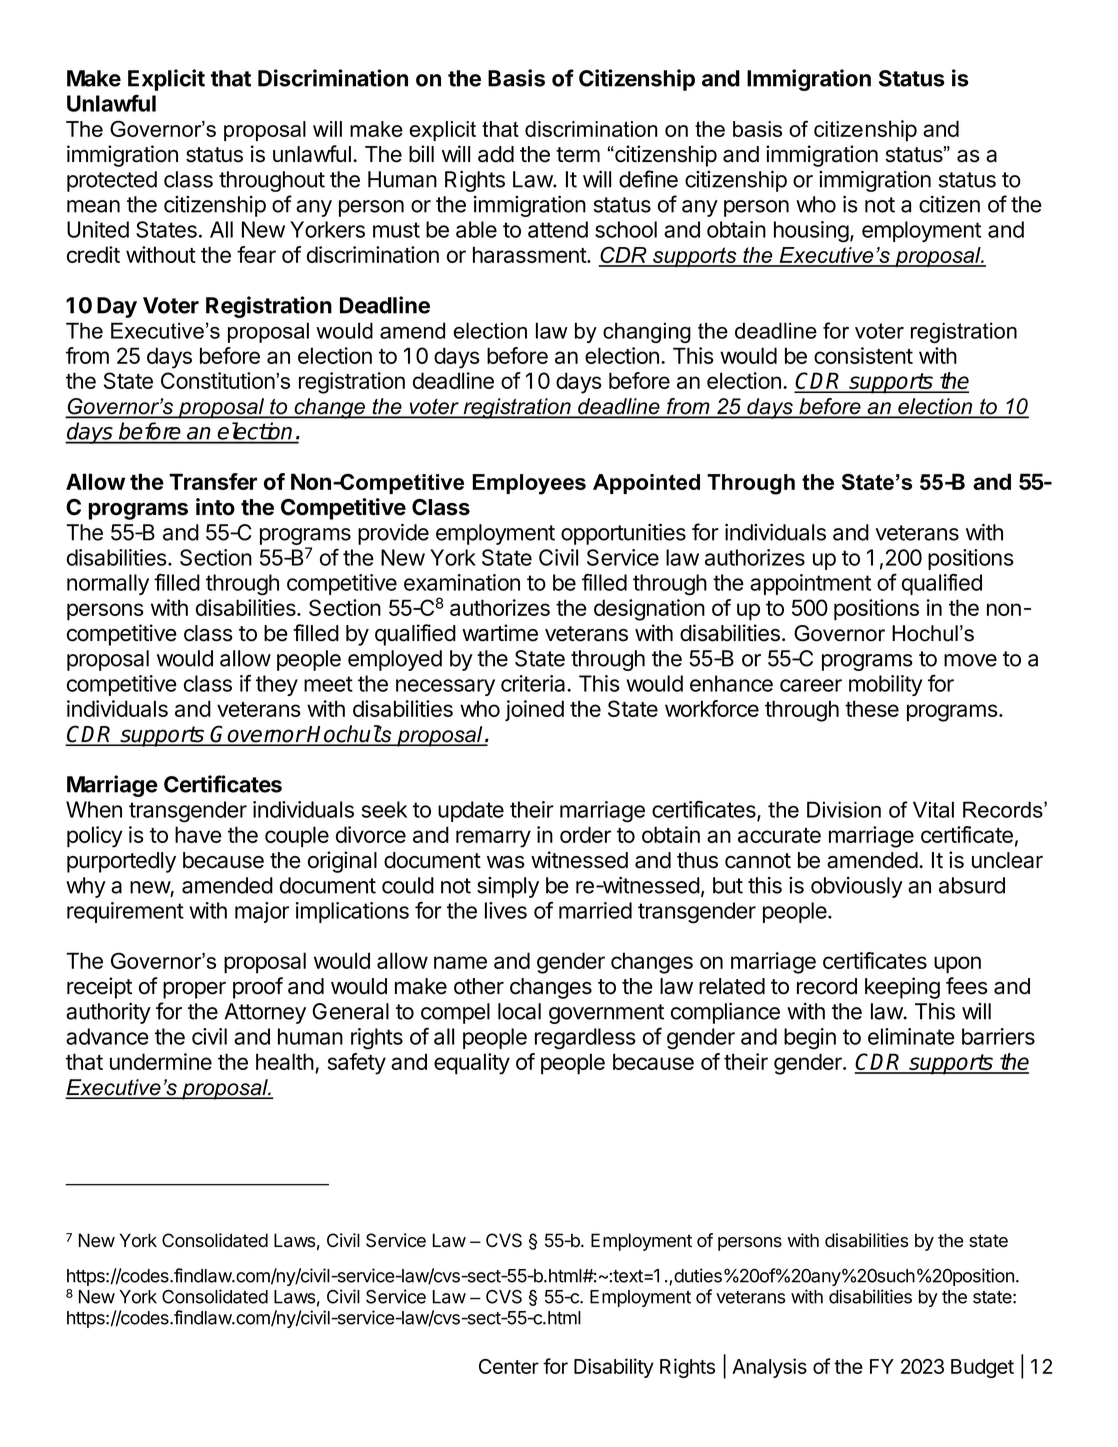 The width and height of the screenshot is (1118, 1447). What do you see at coordinates (194, 990) in the screenshot?
I see `proper` at bounding box center [194, 990].
